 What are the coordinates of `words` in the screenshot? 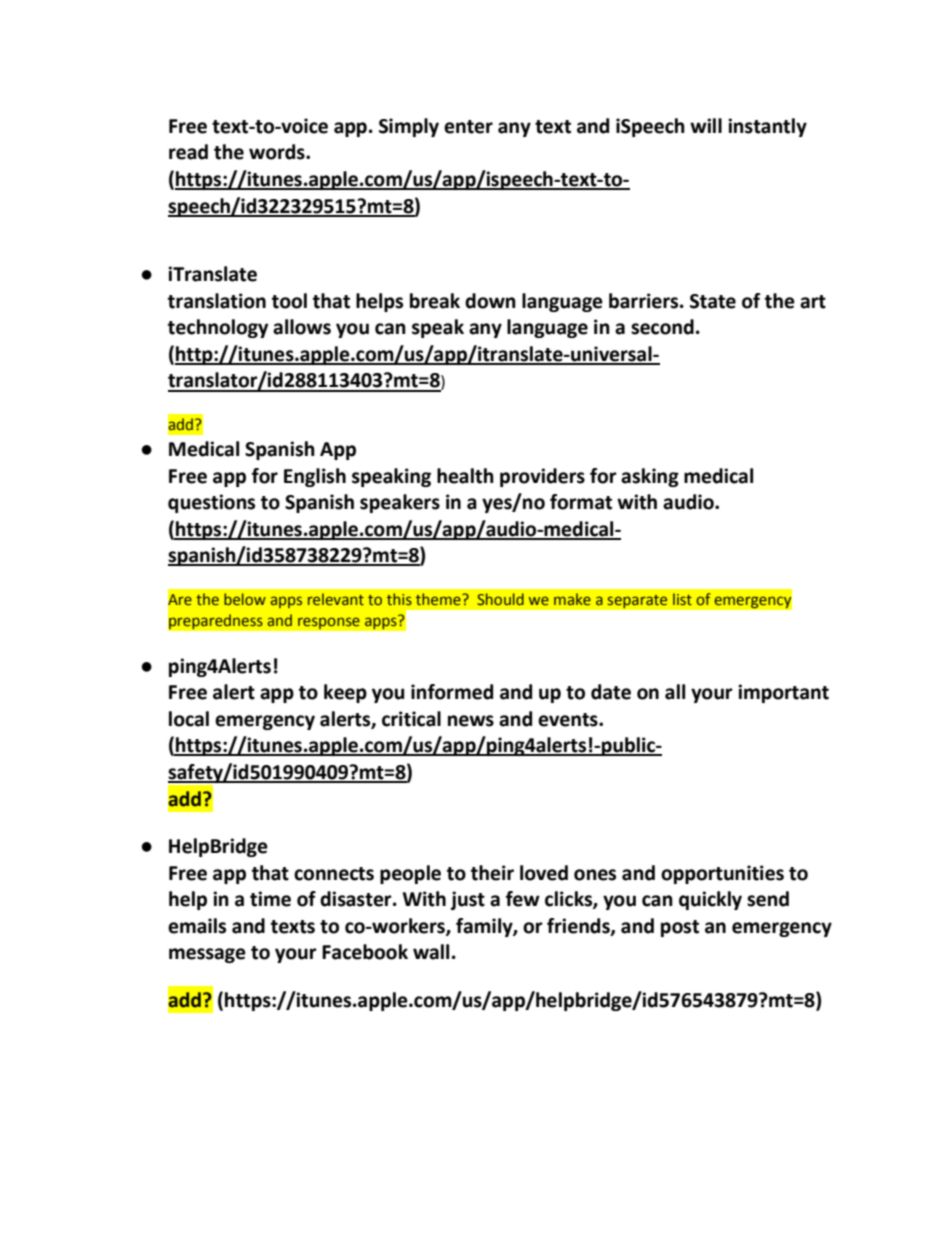 It's located at (278, 152).
